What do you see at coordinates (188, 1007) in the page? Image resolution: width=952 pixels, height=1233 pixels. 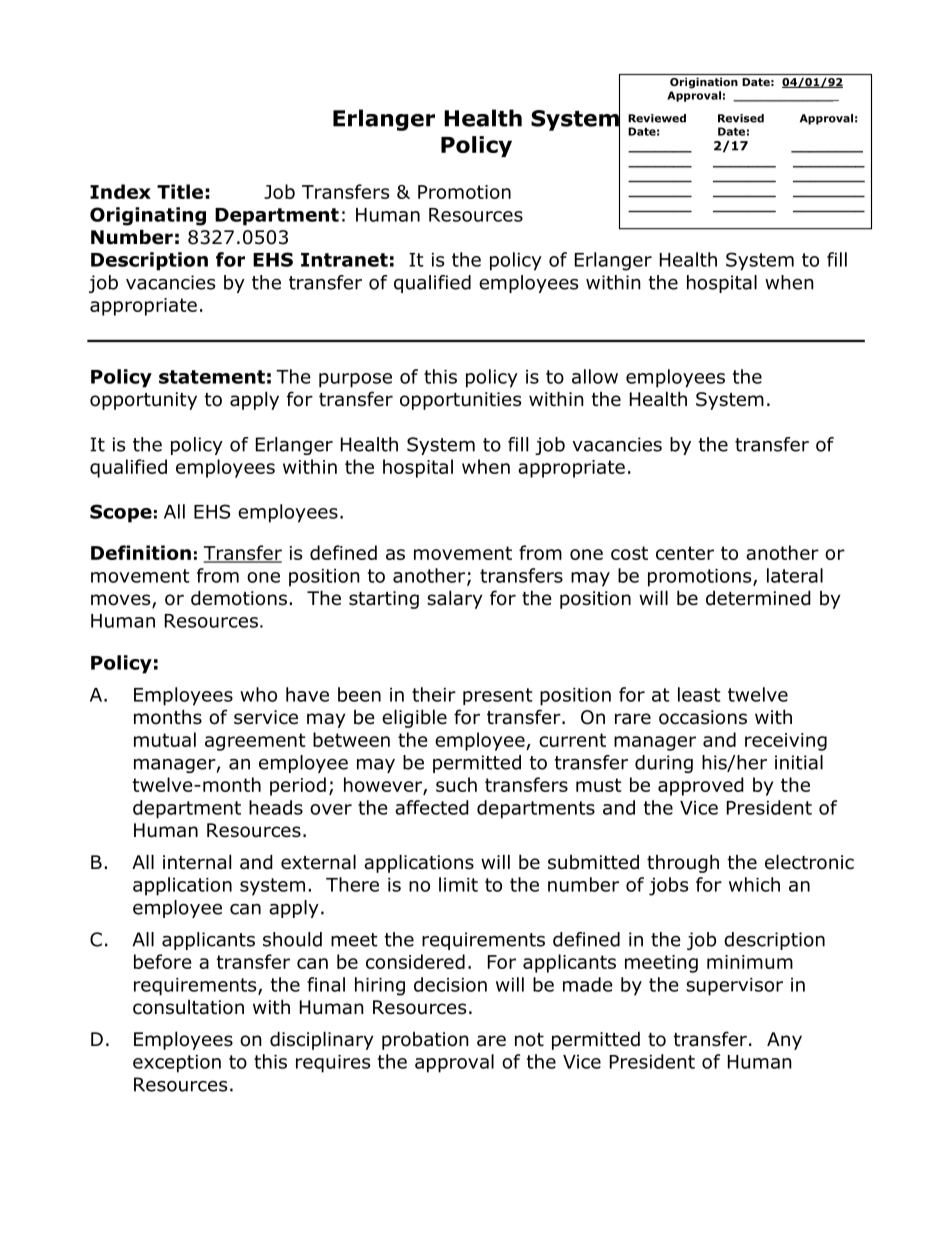 I see `consultation` at bounding box center [188, 1007].
